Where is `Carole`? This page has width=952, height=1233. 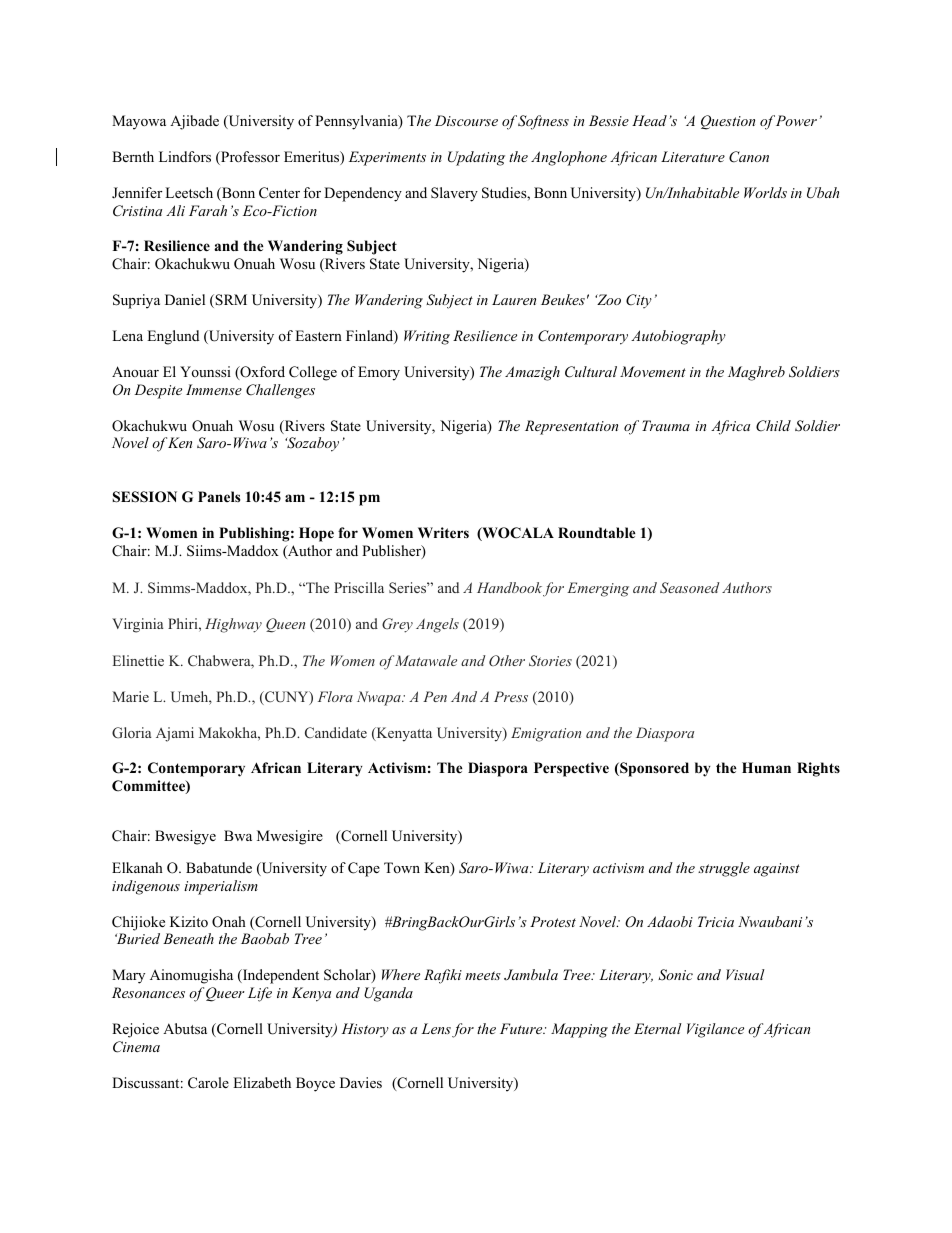 Carole is located at coordinates (208, 1083).
